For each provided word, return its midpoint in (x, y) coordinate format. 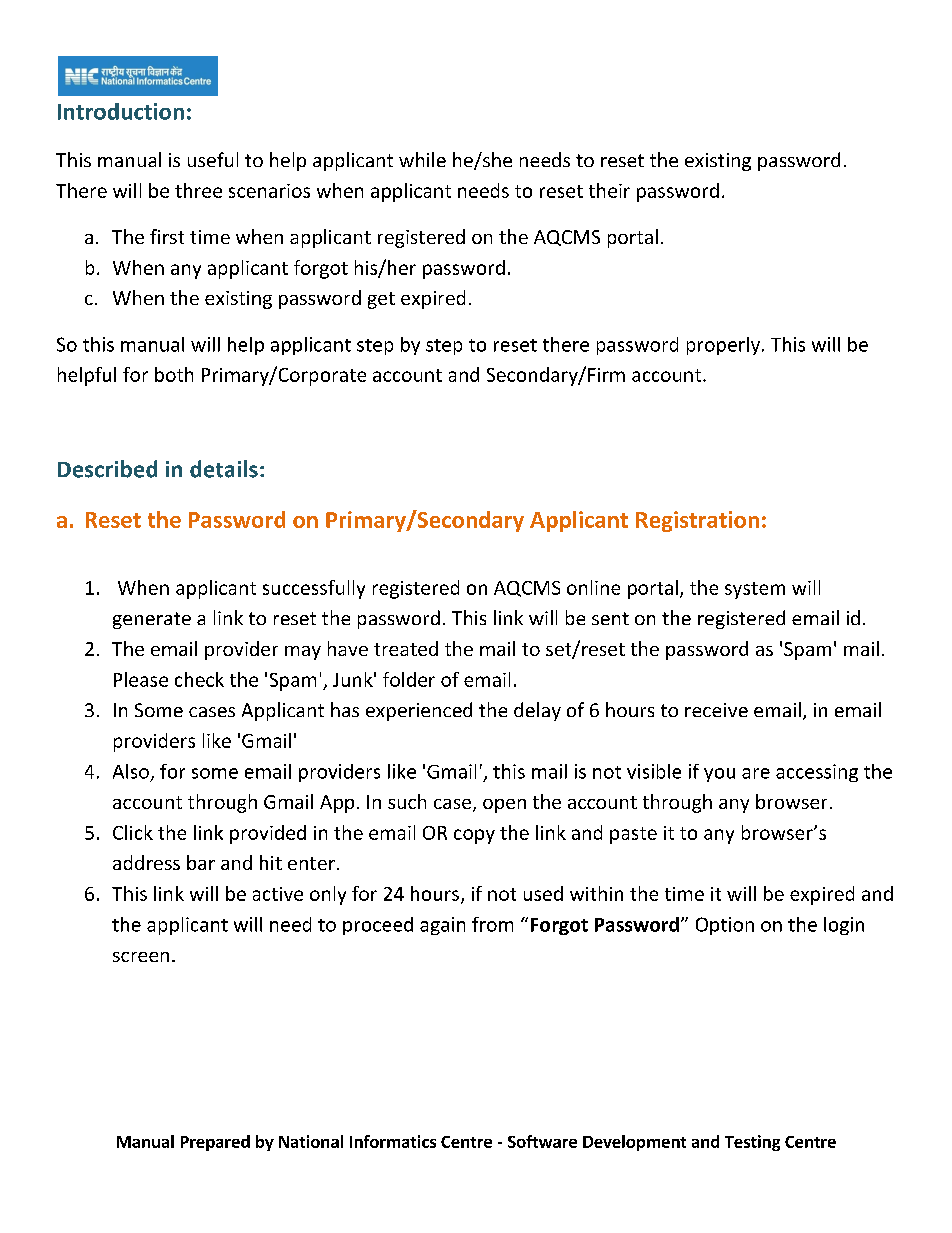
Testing (752, 1143)
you (719, 775)
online (593, 587)
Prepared (215, 1143)
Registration (697, 521)
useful (213, 159)
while (422, 159)
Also (131, 771)
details (224, 469)
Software (542, 1141)
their (609, 190)
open (504, 806)
